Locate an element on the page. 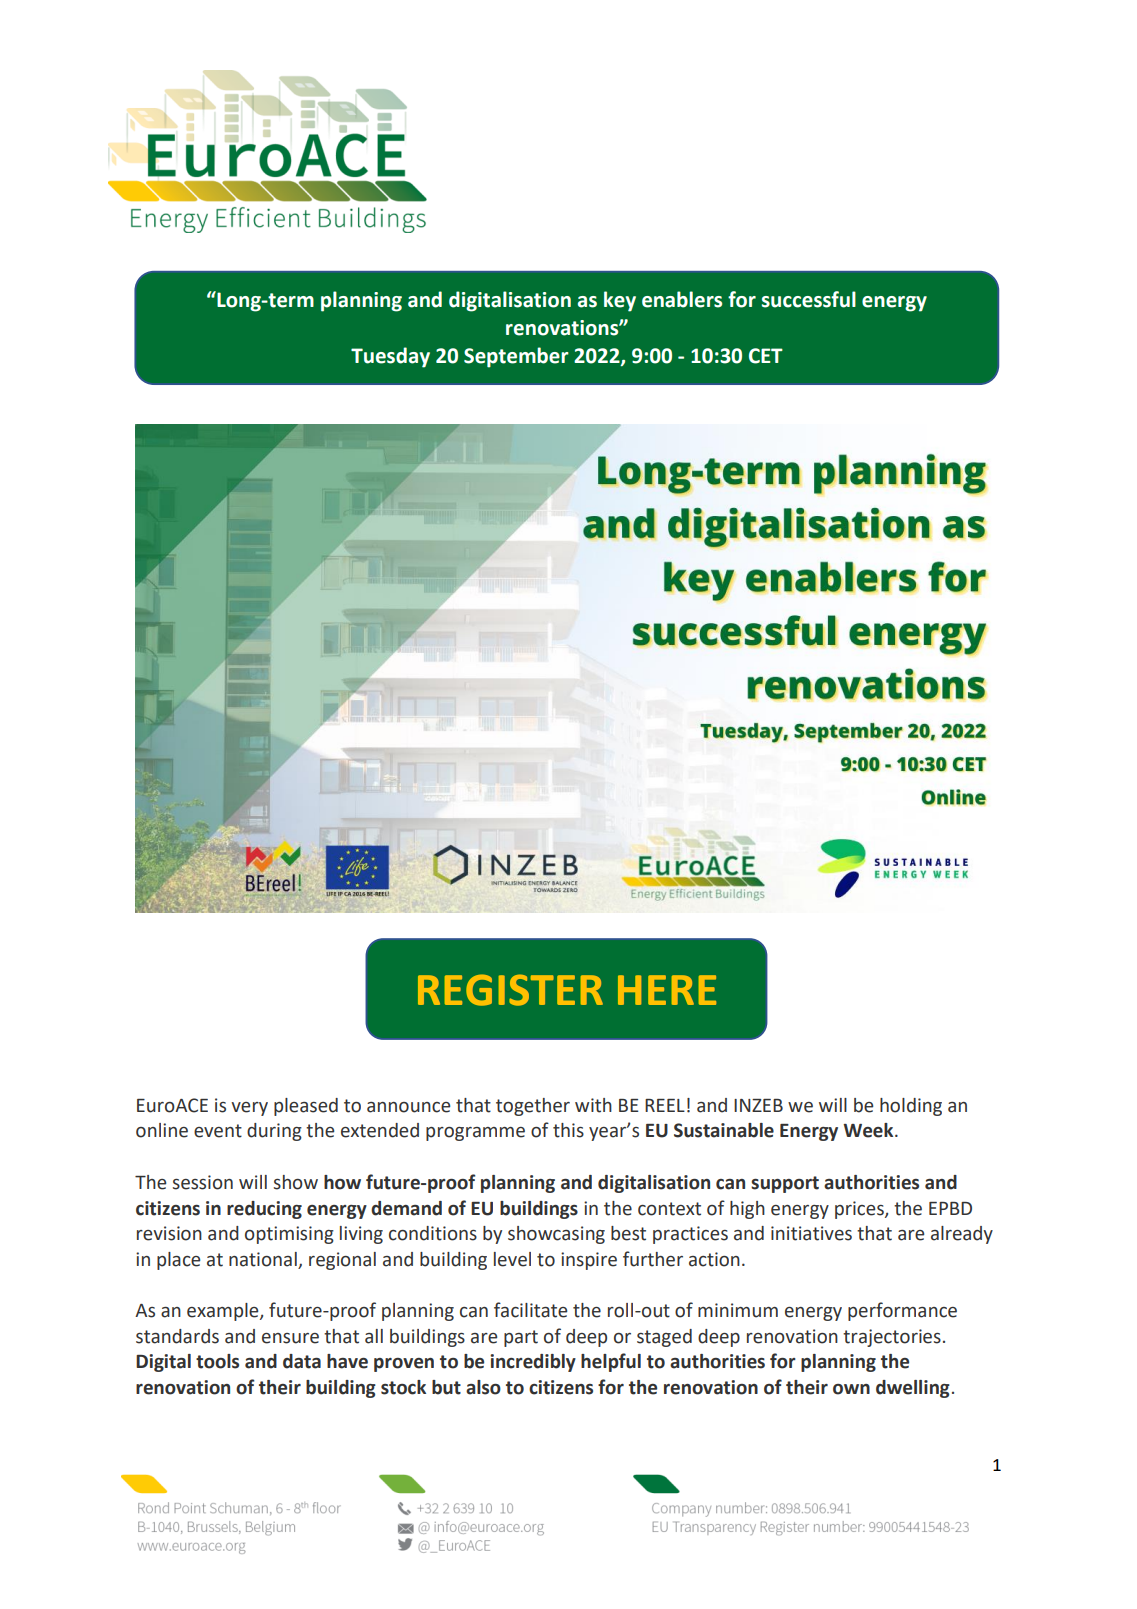 This page has width=1137, height=1609. Tuesday is located at coordinates (390, 357).
